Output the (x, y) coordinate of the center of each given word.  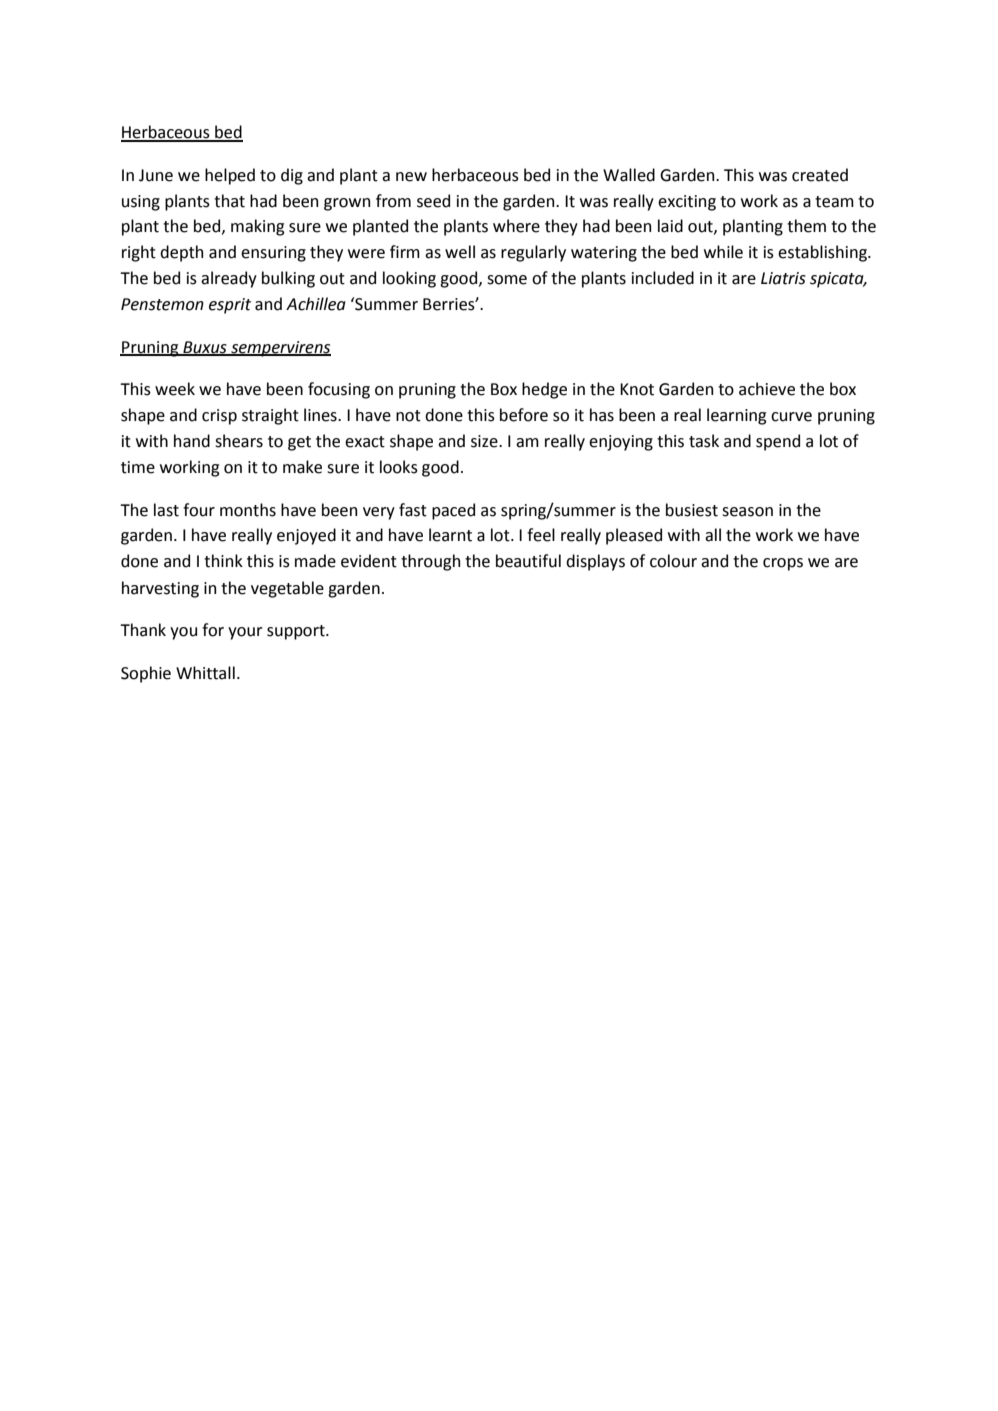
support (297, 632)
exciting (687, 203)
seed (433, 201)
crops (783, 564)
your (245, 633)
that (229, 201)
